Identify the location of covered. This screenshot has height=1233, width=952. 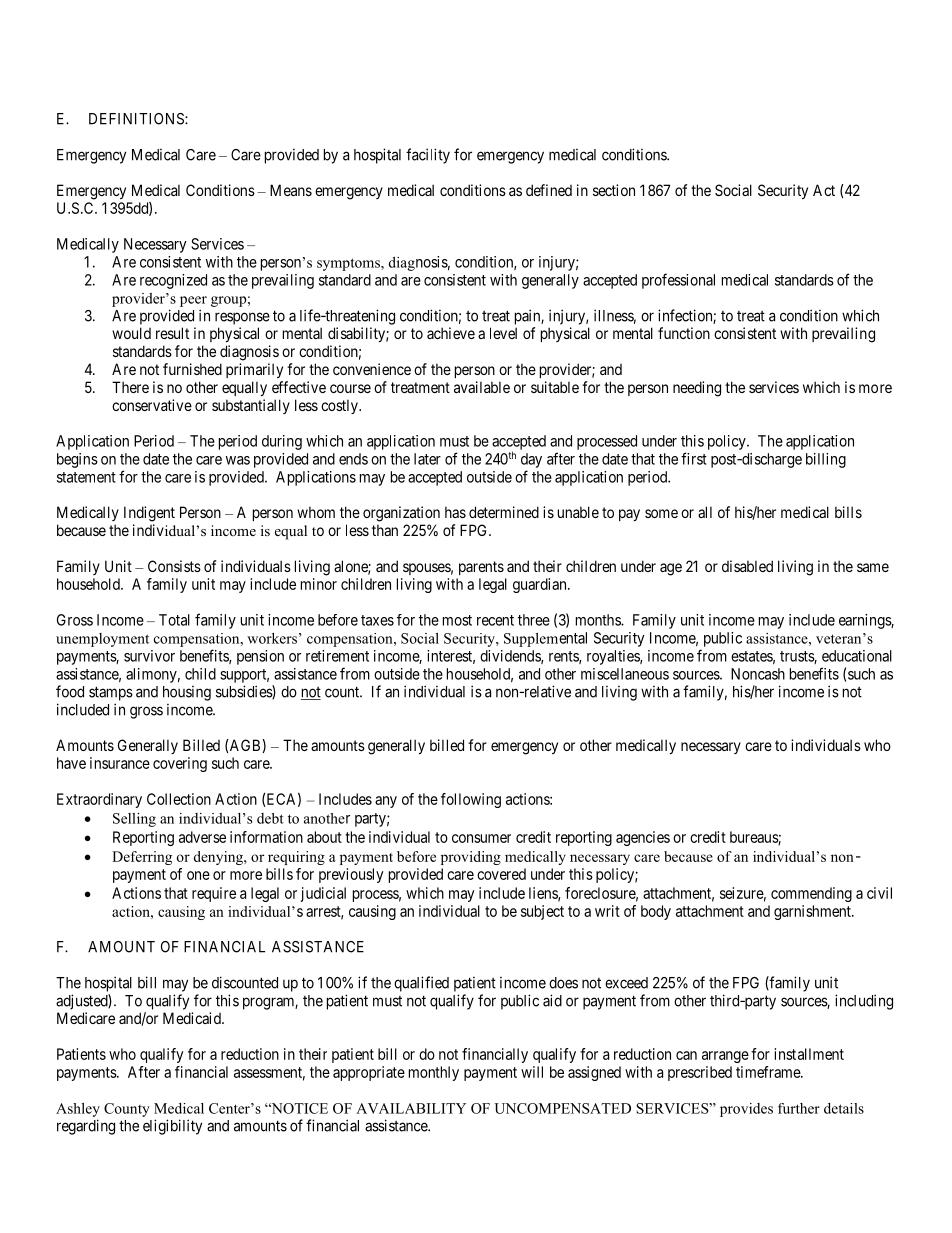
(501, 874).
